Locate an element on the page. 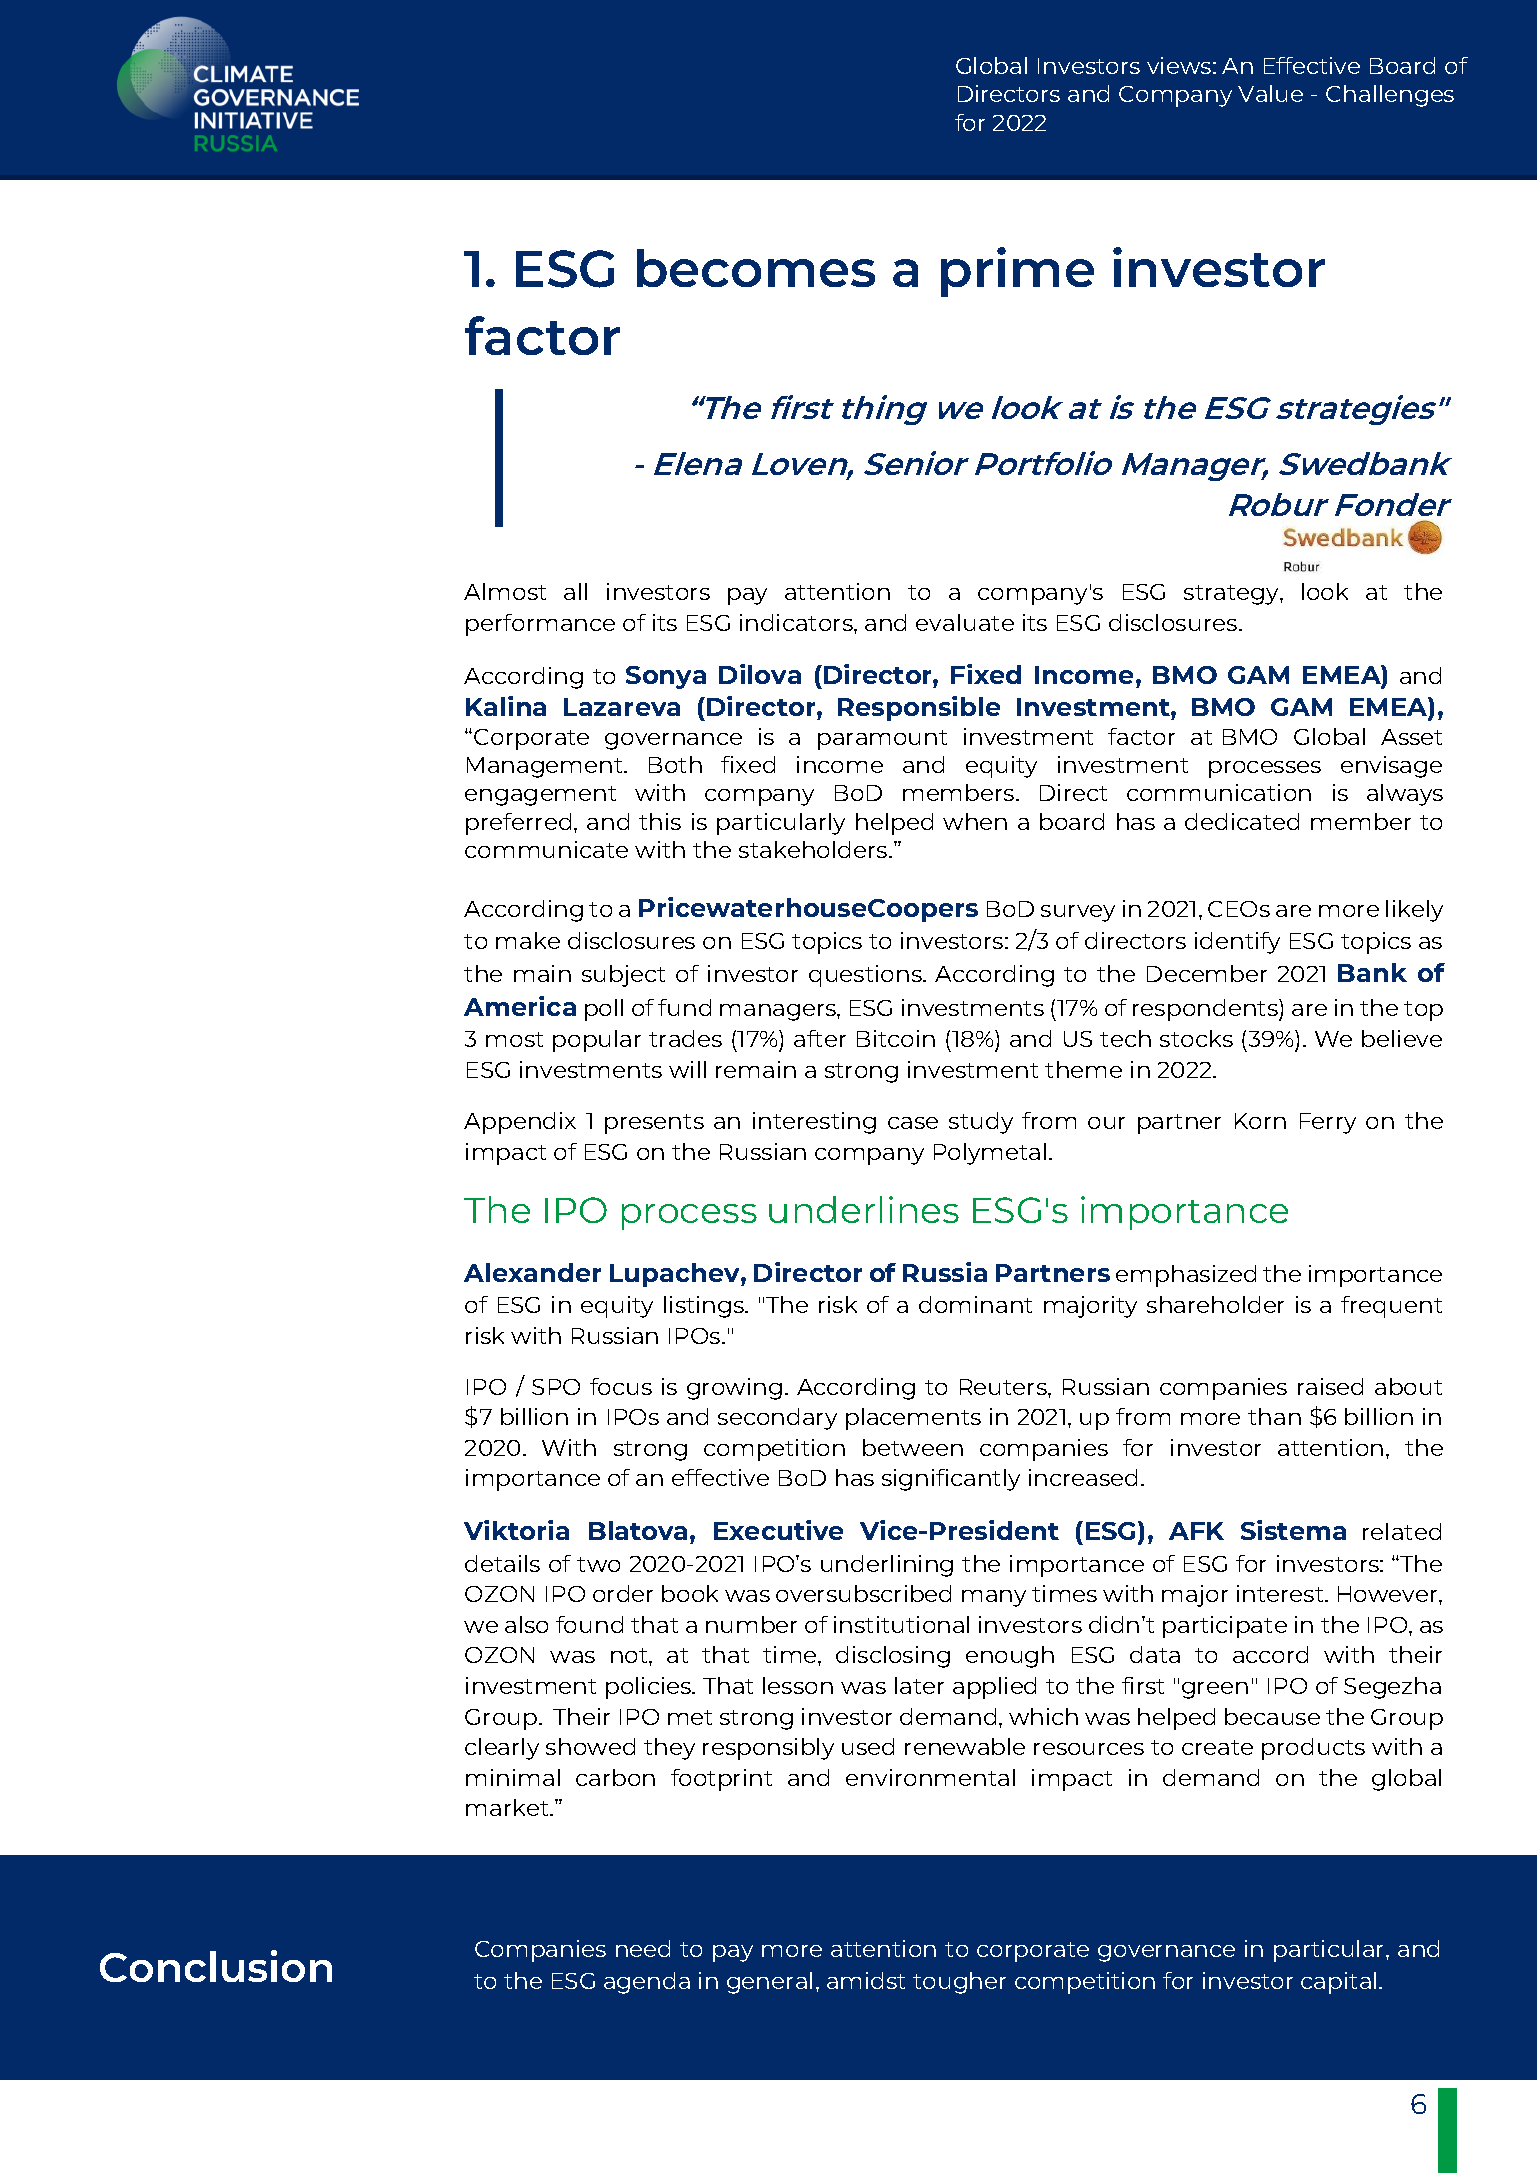 This page has height=2173, width=1537. Conclusion is located at coordinates (216, 1966).
